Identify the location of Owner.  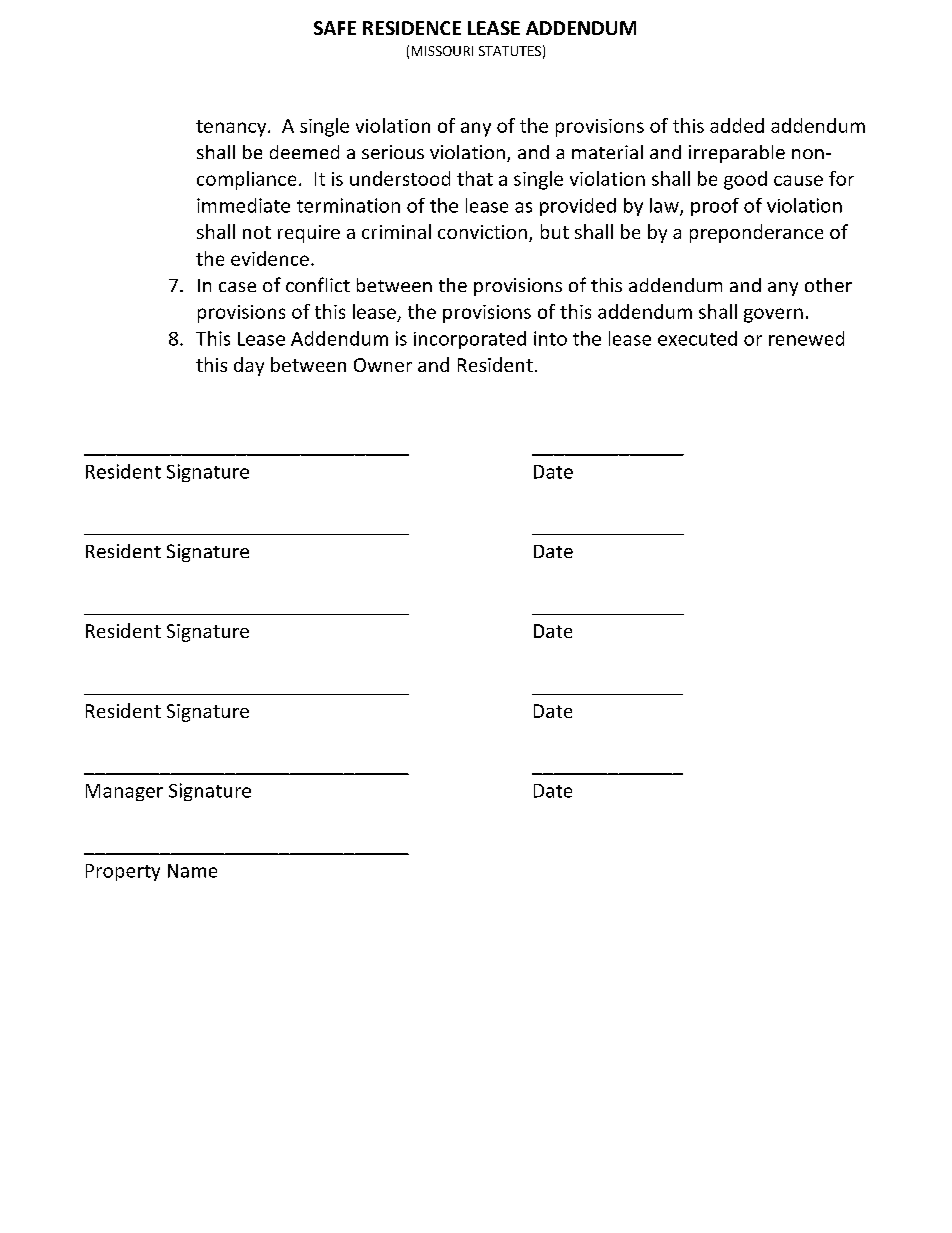
(383, 365).
